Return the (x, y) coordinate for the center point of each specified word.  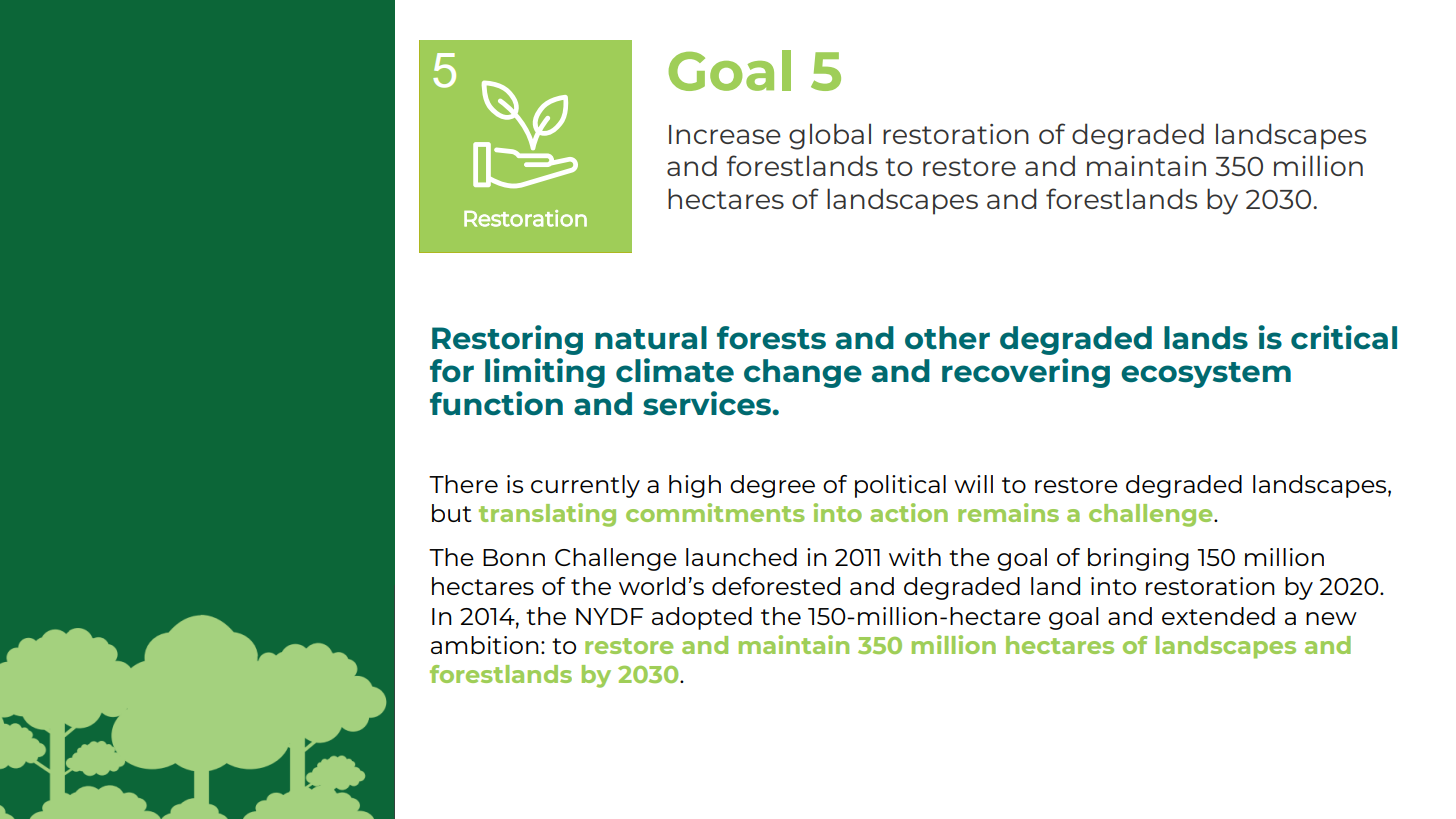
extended (1218, 616)
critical (1344, 337)
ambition (485, 645)
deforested (776, 586)
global (830, 136)
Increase (725, 134)
